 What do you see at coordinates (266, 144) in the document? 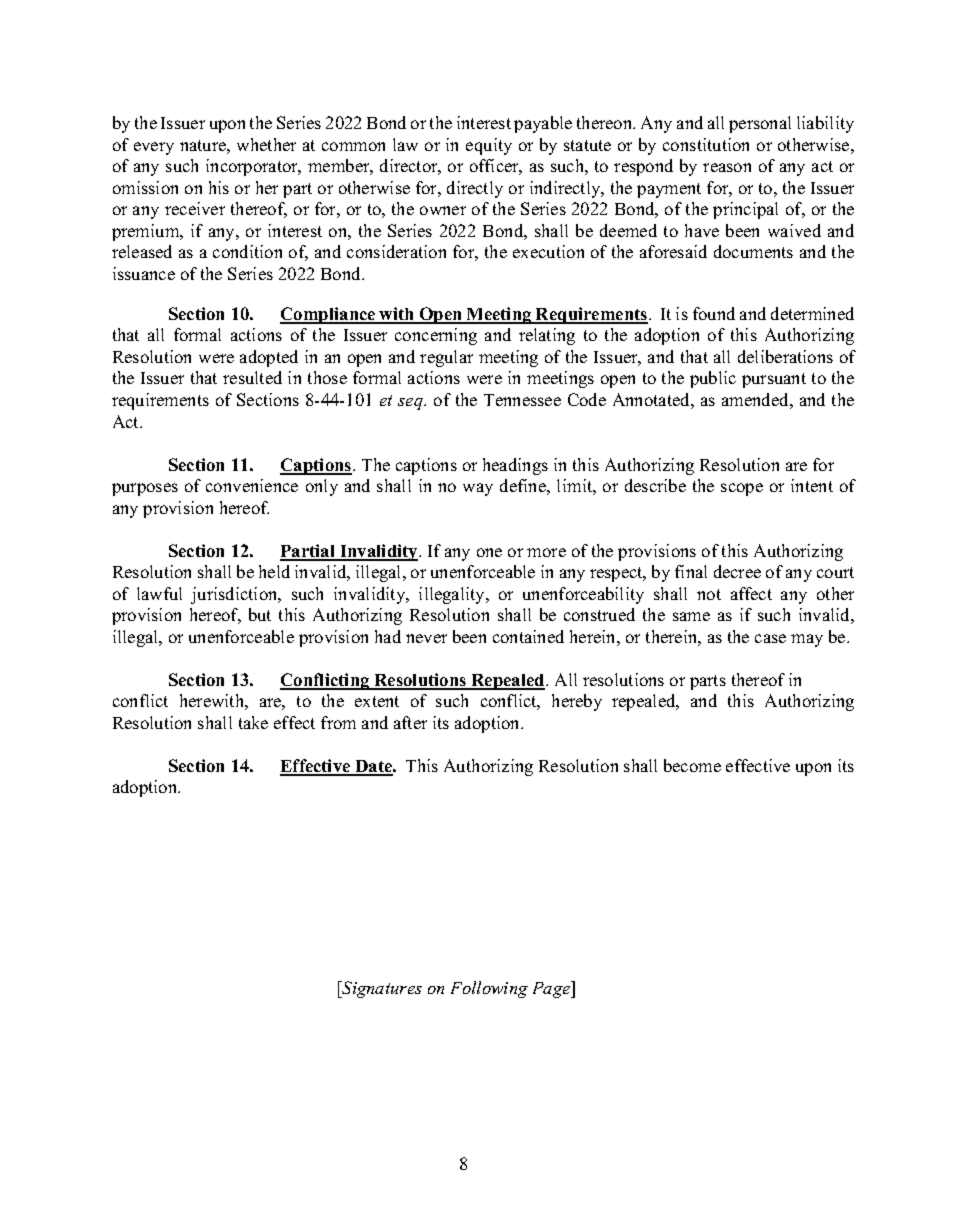
I see `whether` at bounding box center [266, 144].
